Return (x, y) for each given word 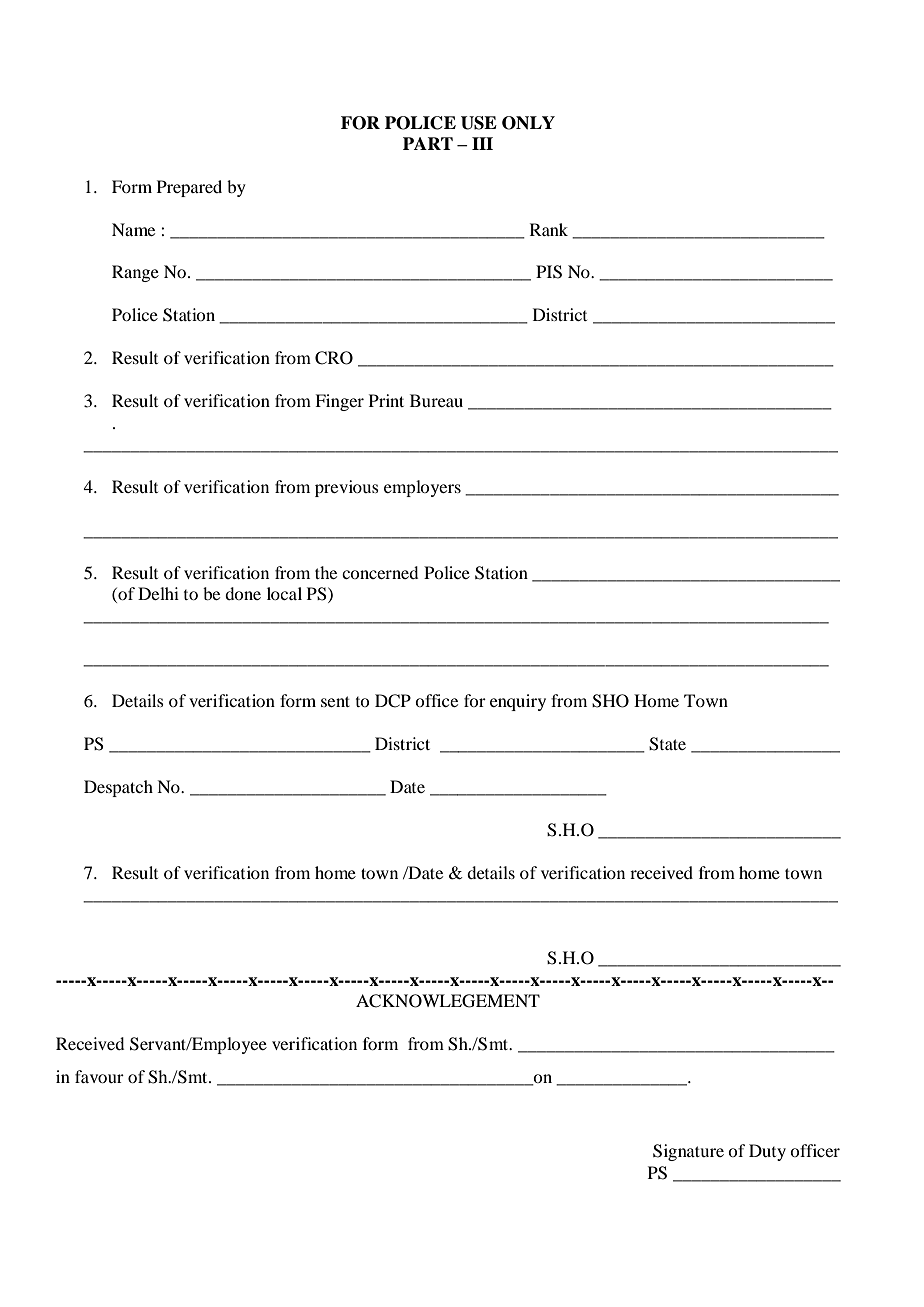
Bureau (436, 400)
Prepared (189, 188)
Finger (339, 402)
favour (99, 1076)
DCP (393, 701)
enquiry (518, 702)
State (667, 744)
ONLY (528, 123)
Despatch (118, 788)
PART (428, 143)
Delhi (158, 593)
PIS (549, 272)
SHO (610, 701)
